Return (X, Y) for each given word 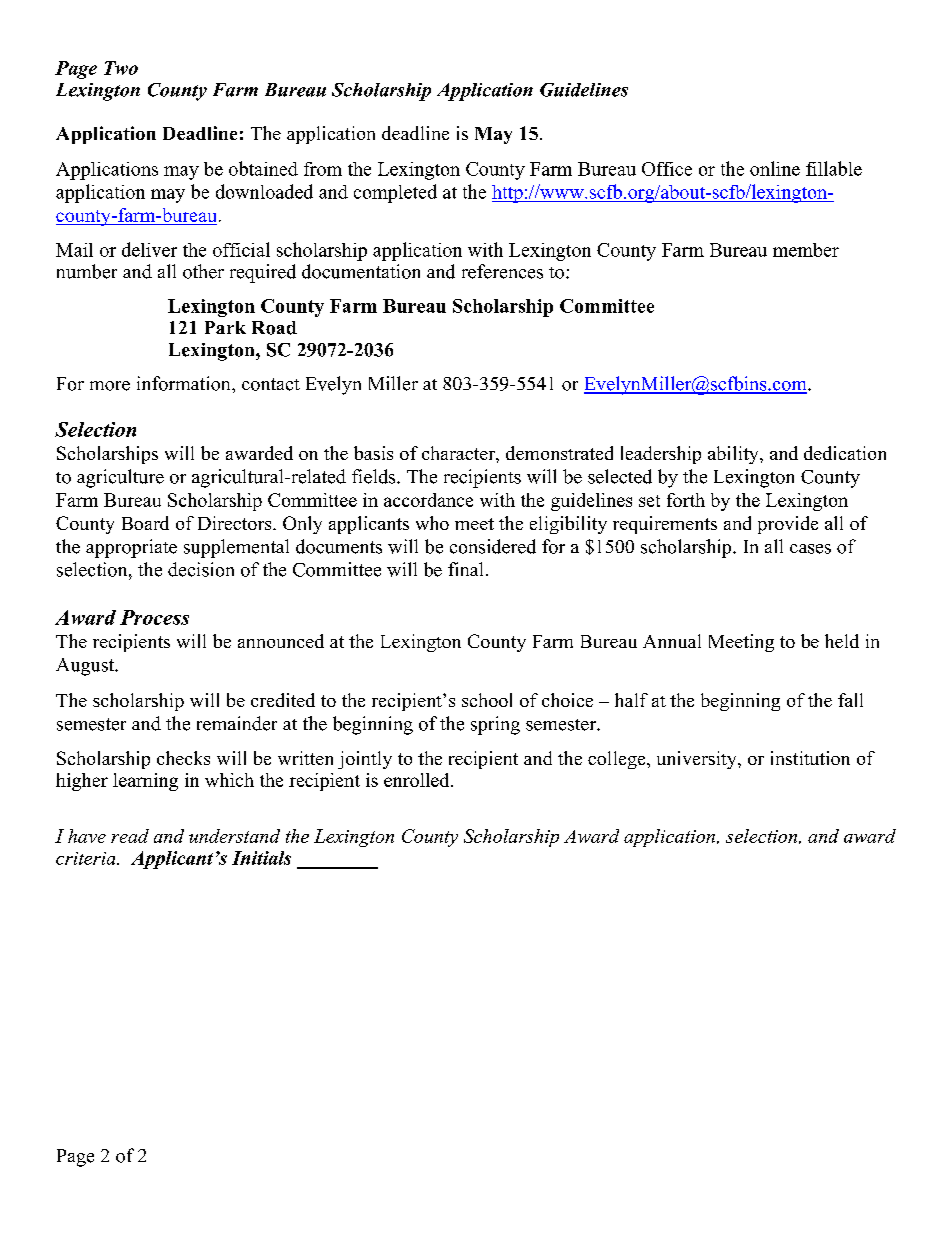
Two (121, 68)
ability (734, 455)
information (185, 383)
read (130, 836)
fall (850, 700)
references (502, 271)
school (487, 700)
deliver (149, 249)
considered (493, 546)
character (459, 453)
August (86, 667)
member (806, 250)
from (323, 169)
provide (788, 525)
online (775, 168)
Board (145, 523)
